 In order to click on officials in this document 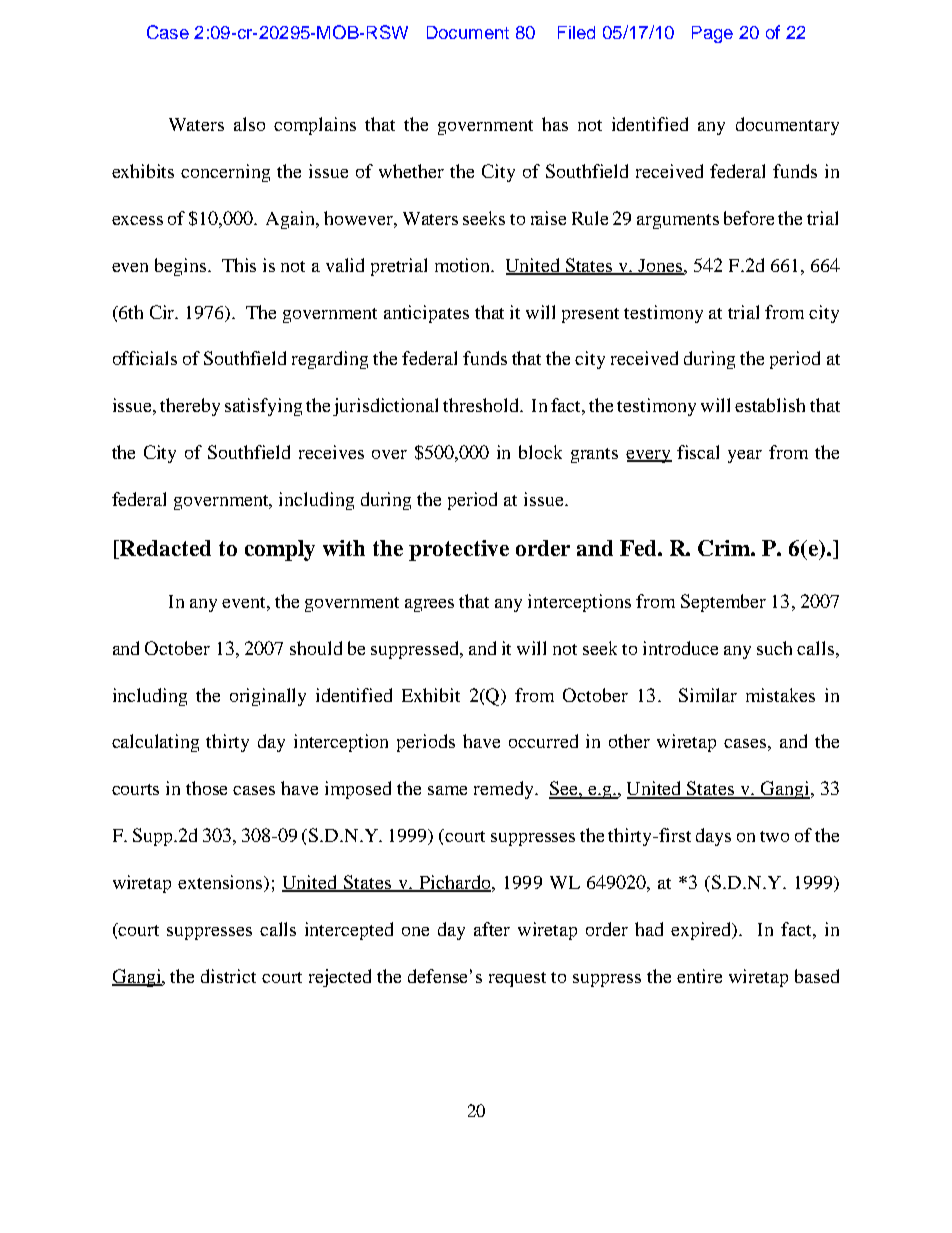, I will do `click(145, 358)`.
